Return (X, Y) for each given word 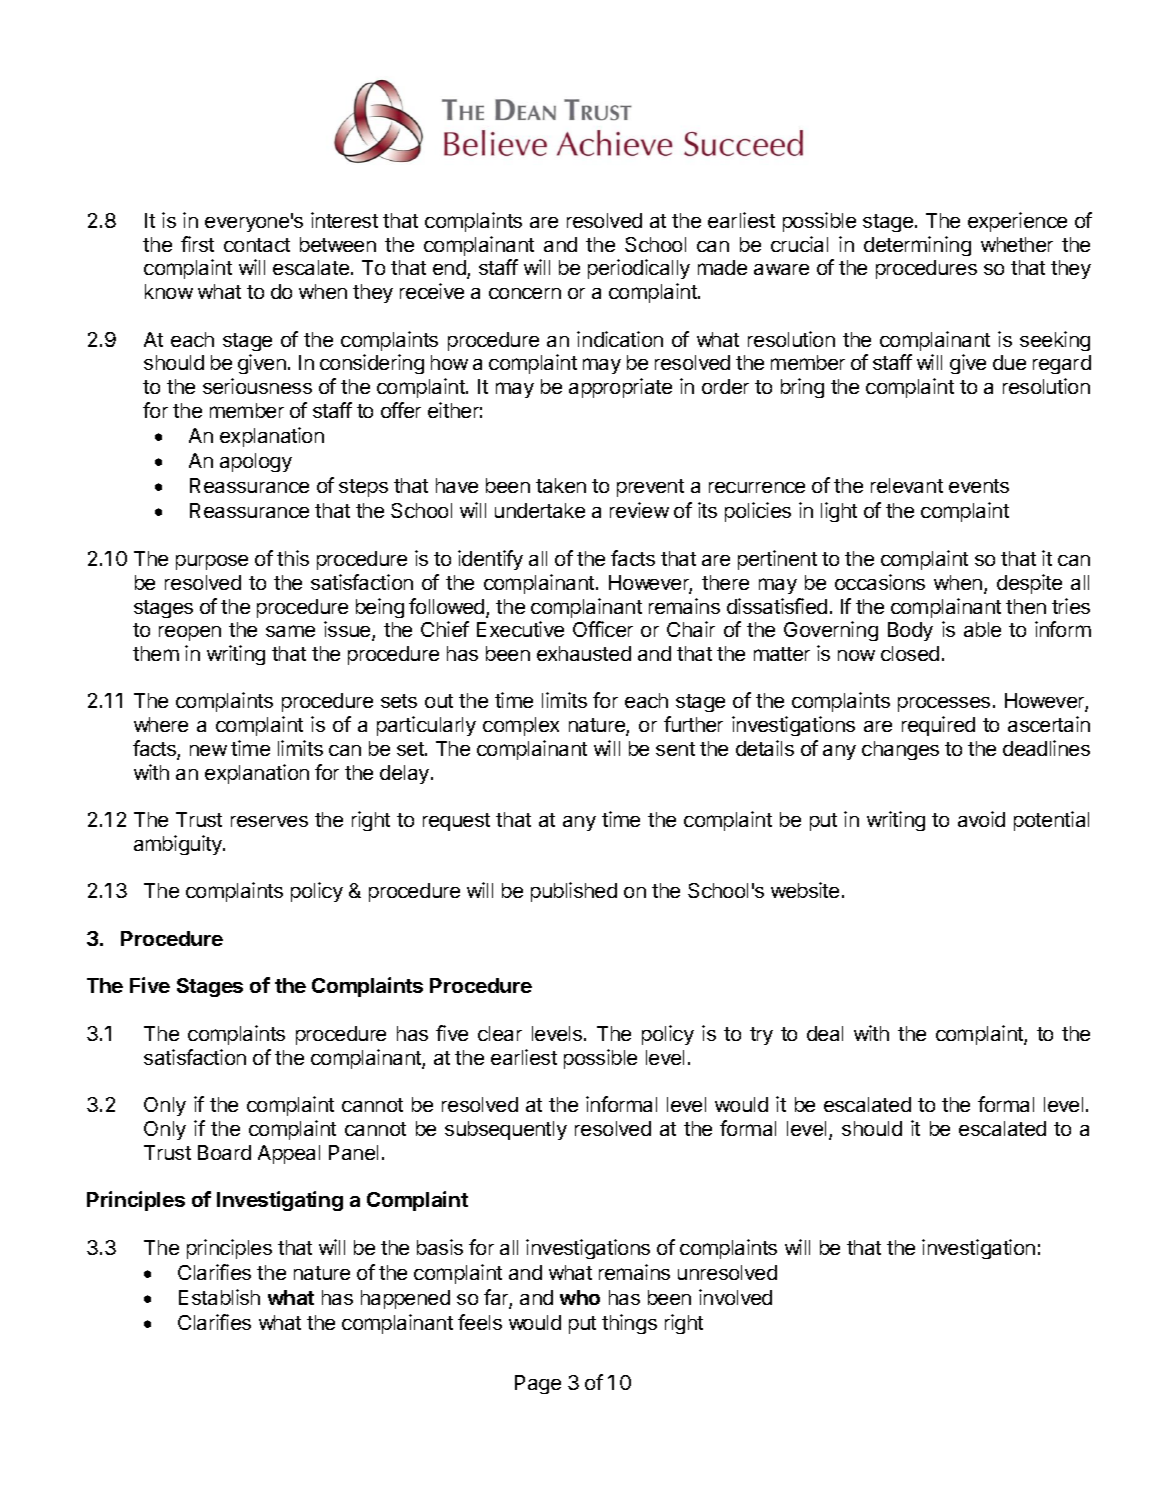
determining (917, 246)
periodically (639, 269)
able (982, 629)
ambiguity (179, 845)
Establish (219, 1297)
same (290, 631)
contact (257, 245)
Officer (603, 629)
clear (500, 1033)
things (629, 1324)
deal (825, 1033)
